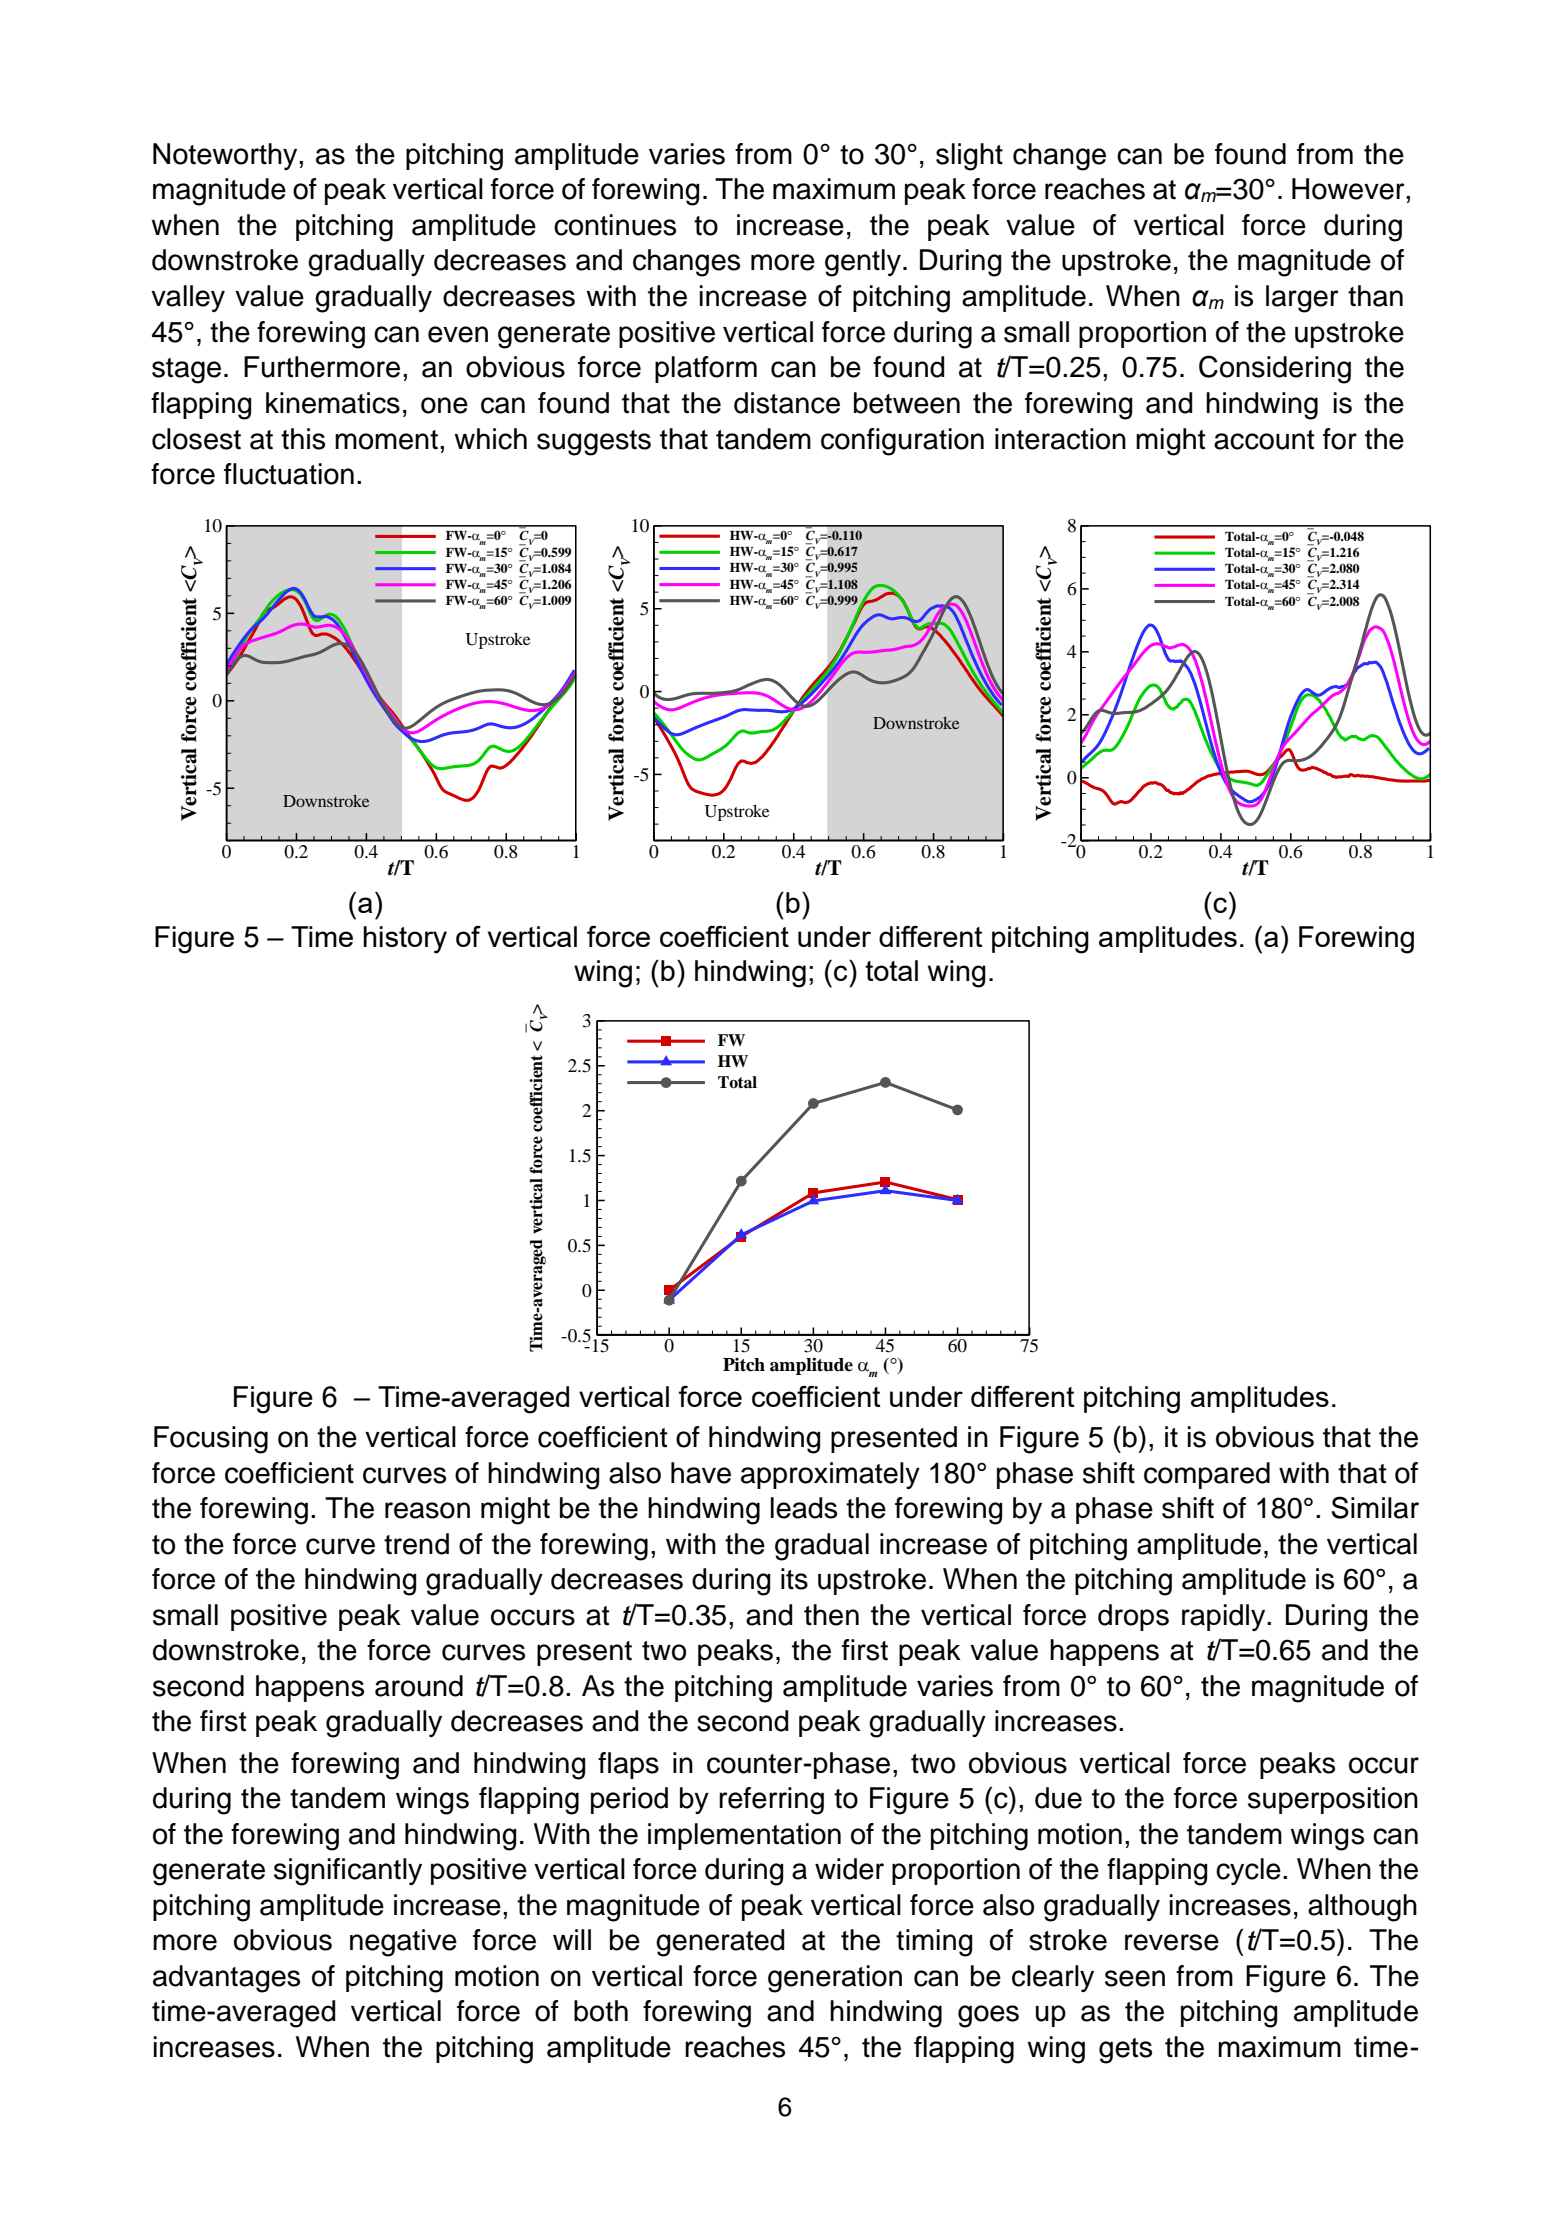 The image size is (1565, 2213). I want to click on However, so click(1349, 189).
